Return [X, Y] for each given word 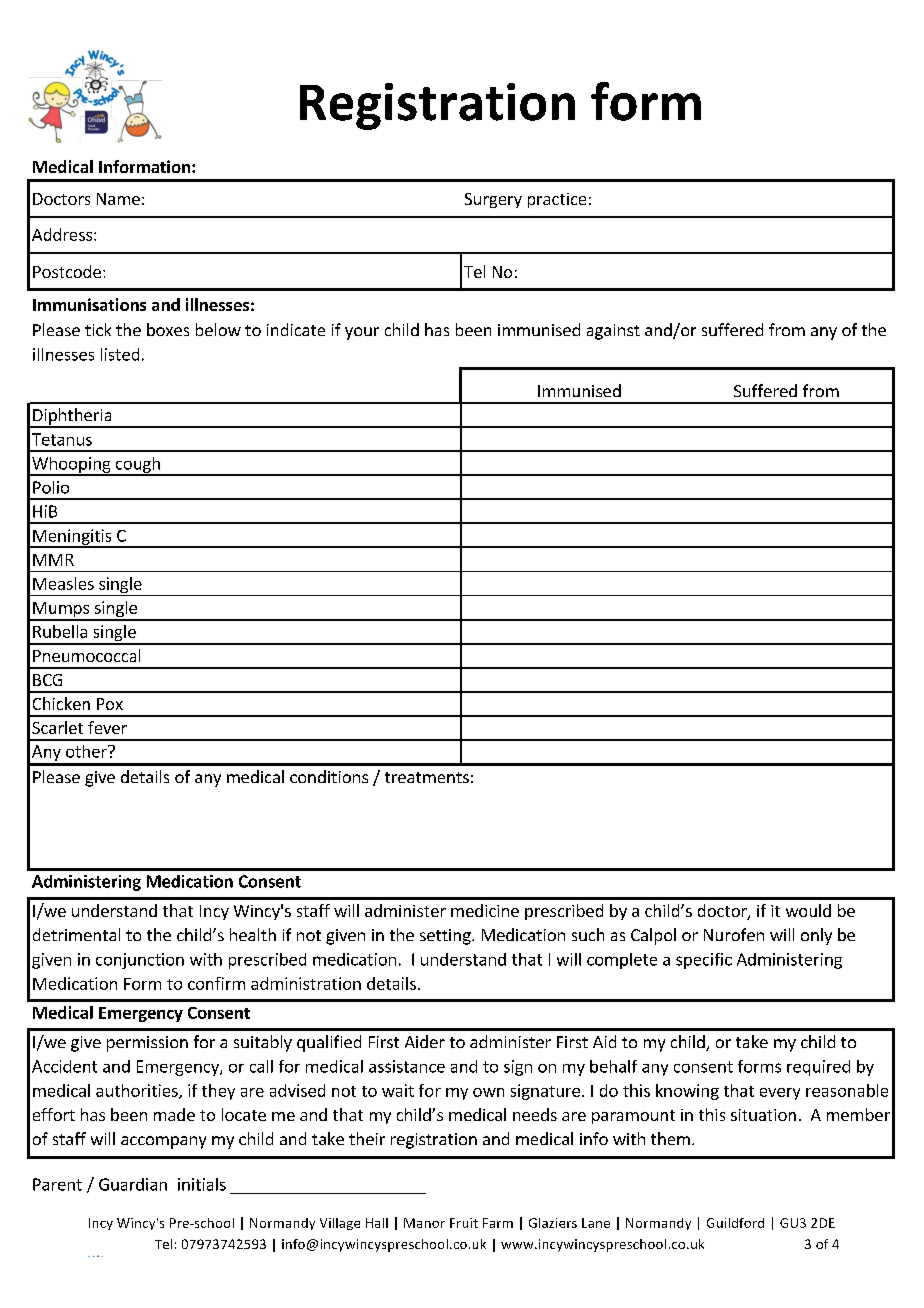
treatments [427, 777]
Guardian [133, 1184]
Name [118, 199]
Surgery [493, 200]
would [808, 910]
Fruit [464, 1223]
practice [557, 200]
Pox [110, 704]
